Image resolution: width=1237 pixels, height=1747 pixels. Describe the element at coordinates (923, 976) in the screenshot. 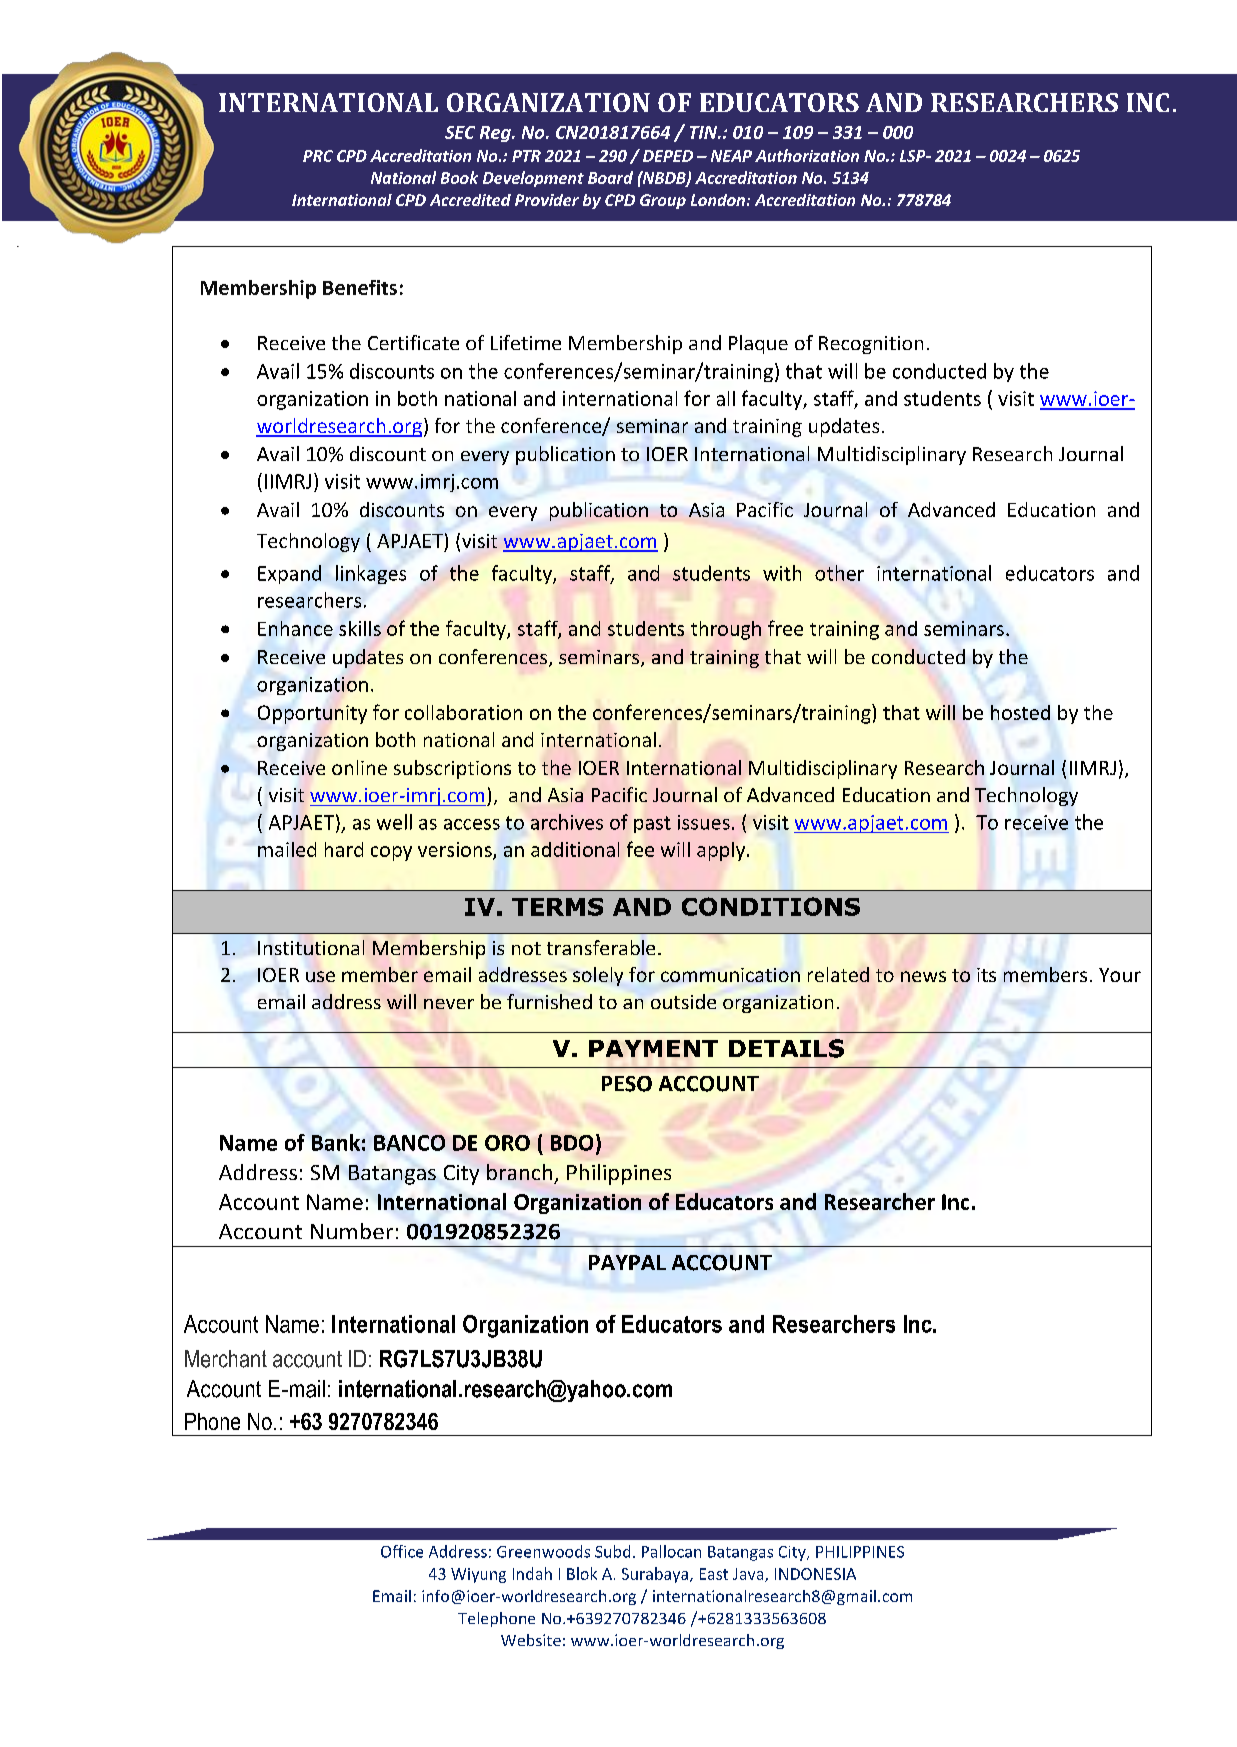

I see `news` at that location.
